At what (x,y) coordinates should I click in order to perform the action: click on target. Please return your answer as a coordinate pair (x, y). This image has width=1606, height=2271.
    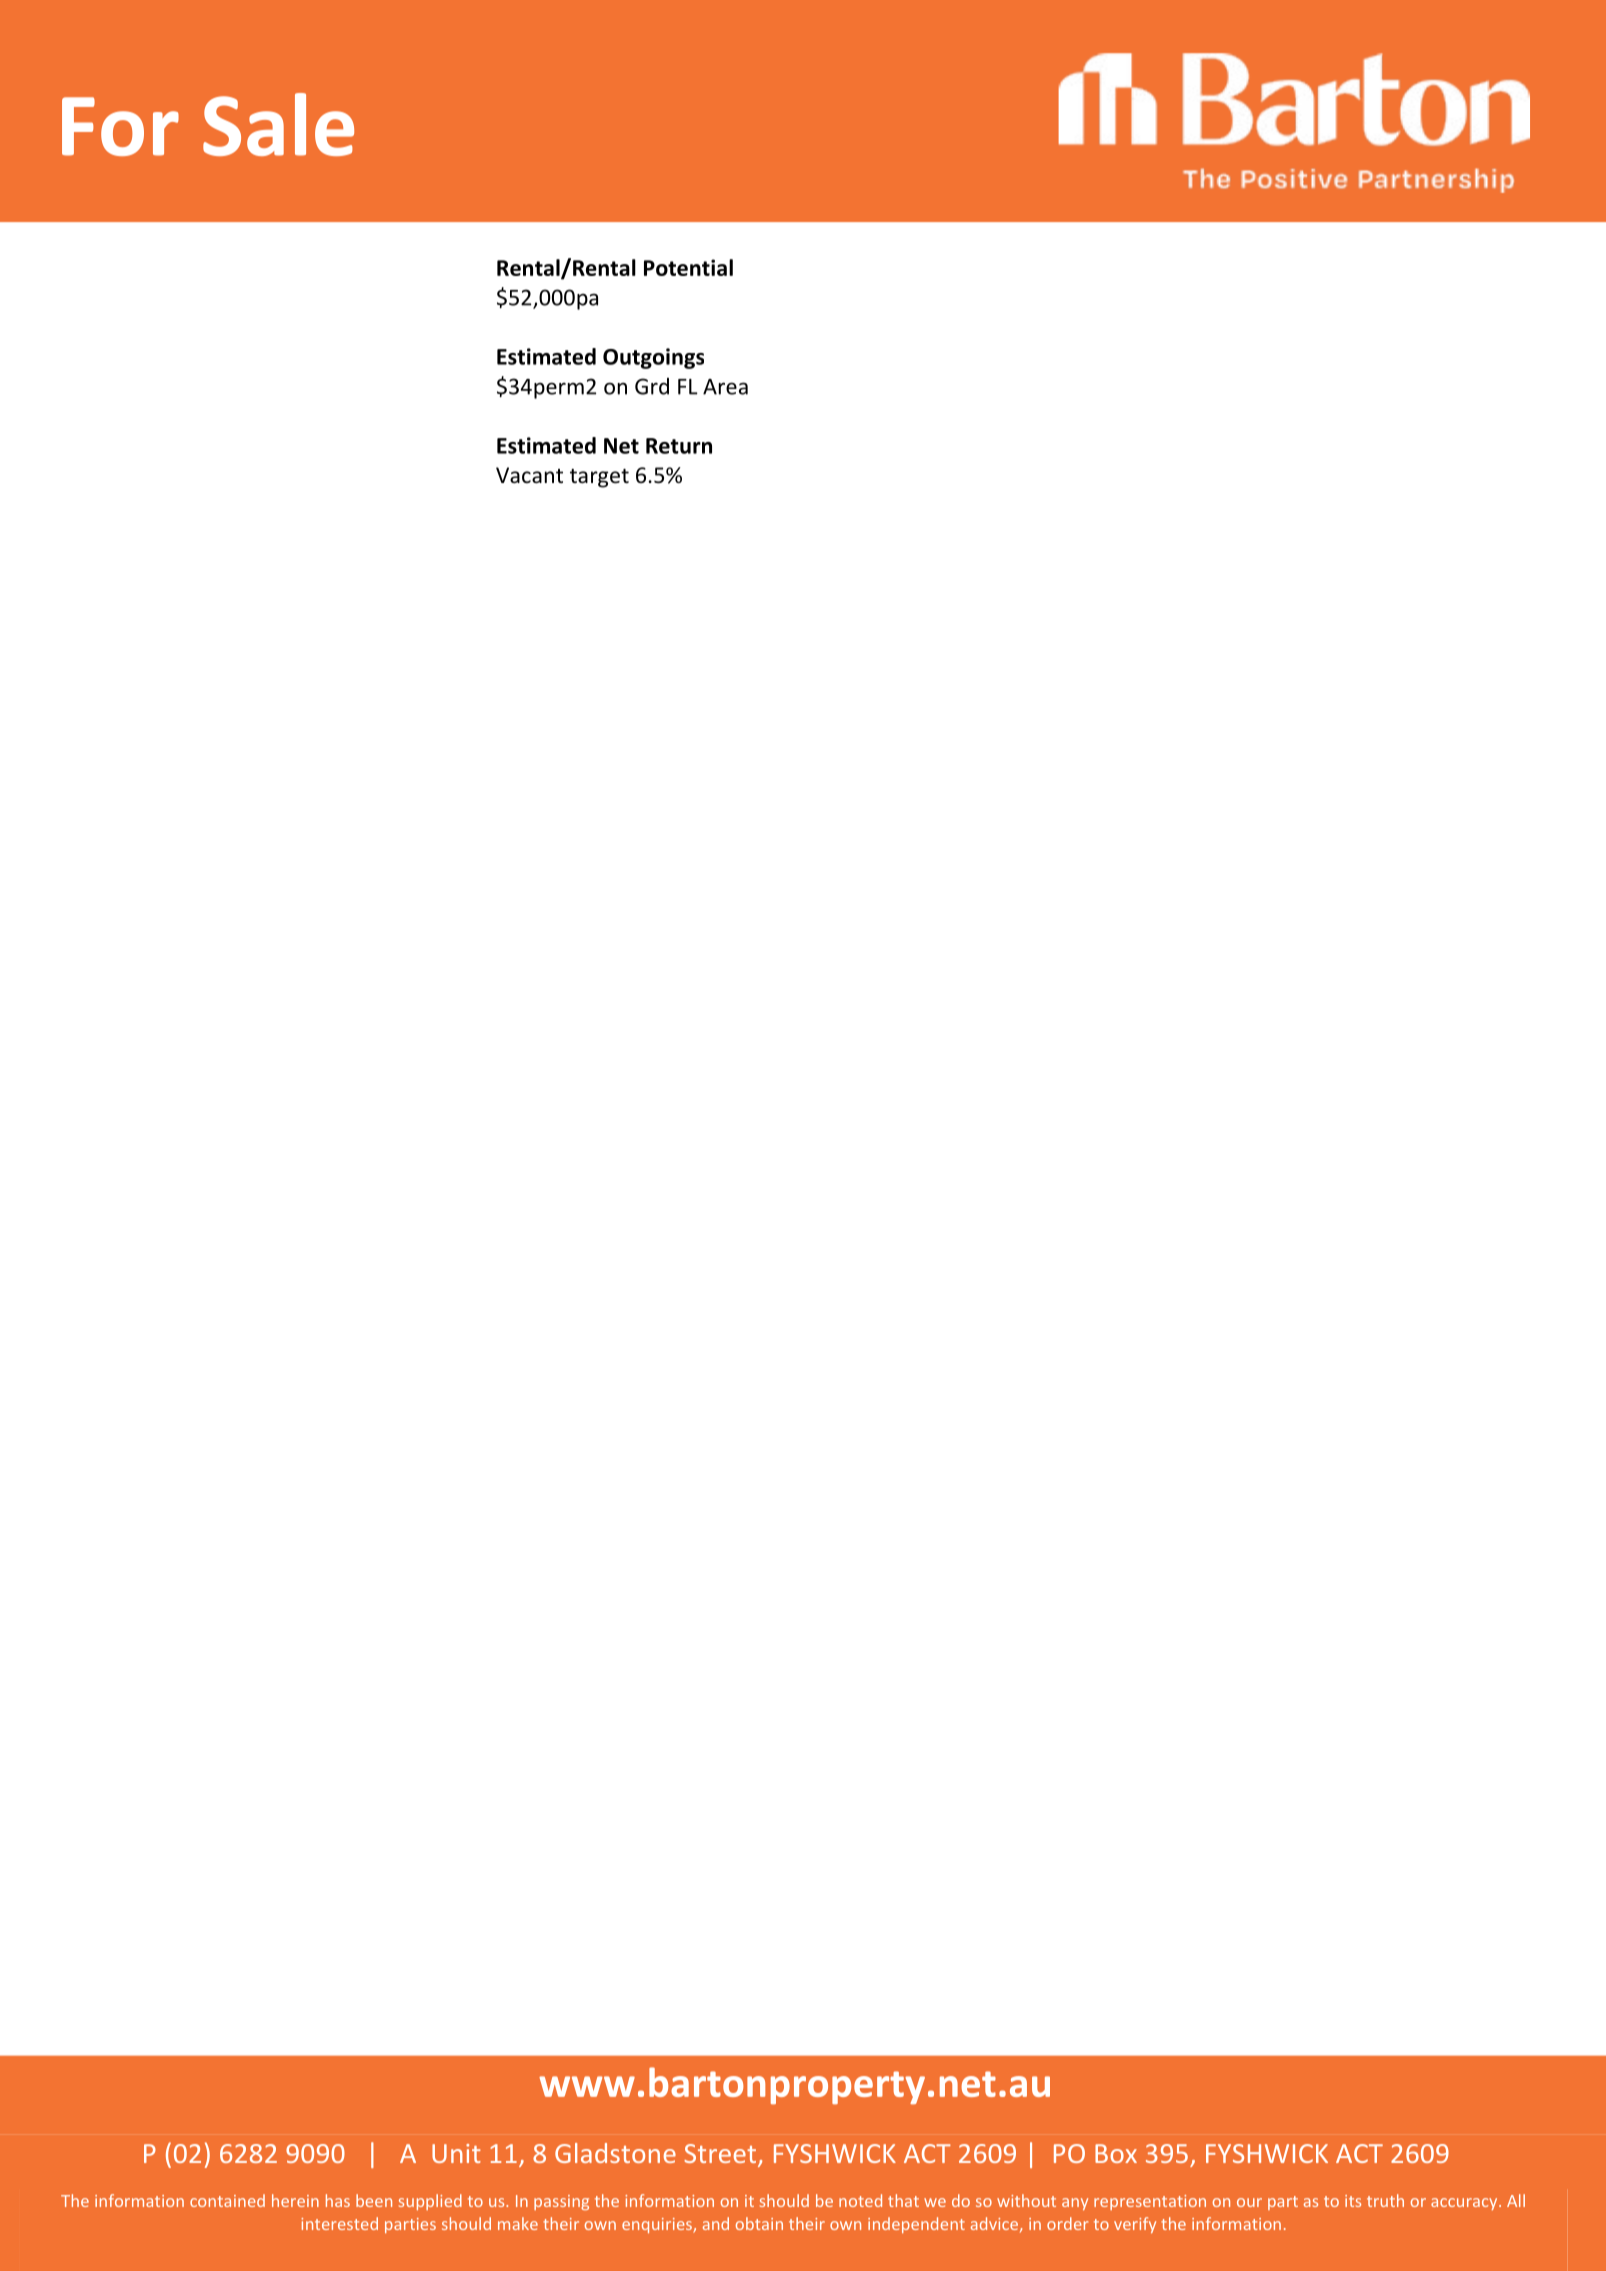
    Looking at the image, I should click on (599, 478).
